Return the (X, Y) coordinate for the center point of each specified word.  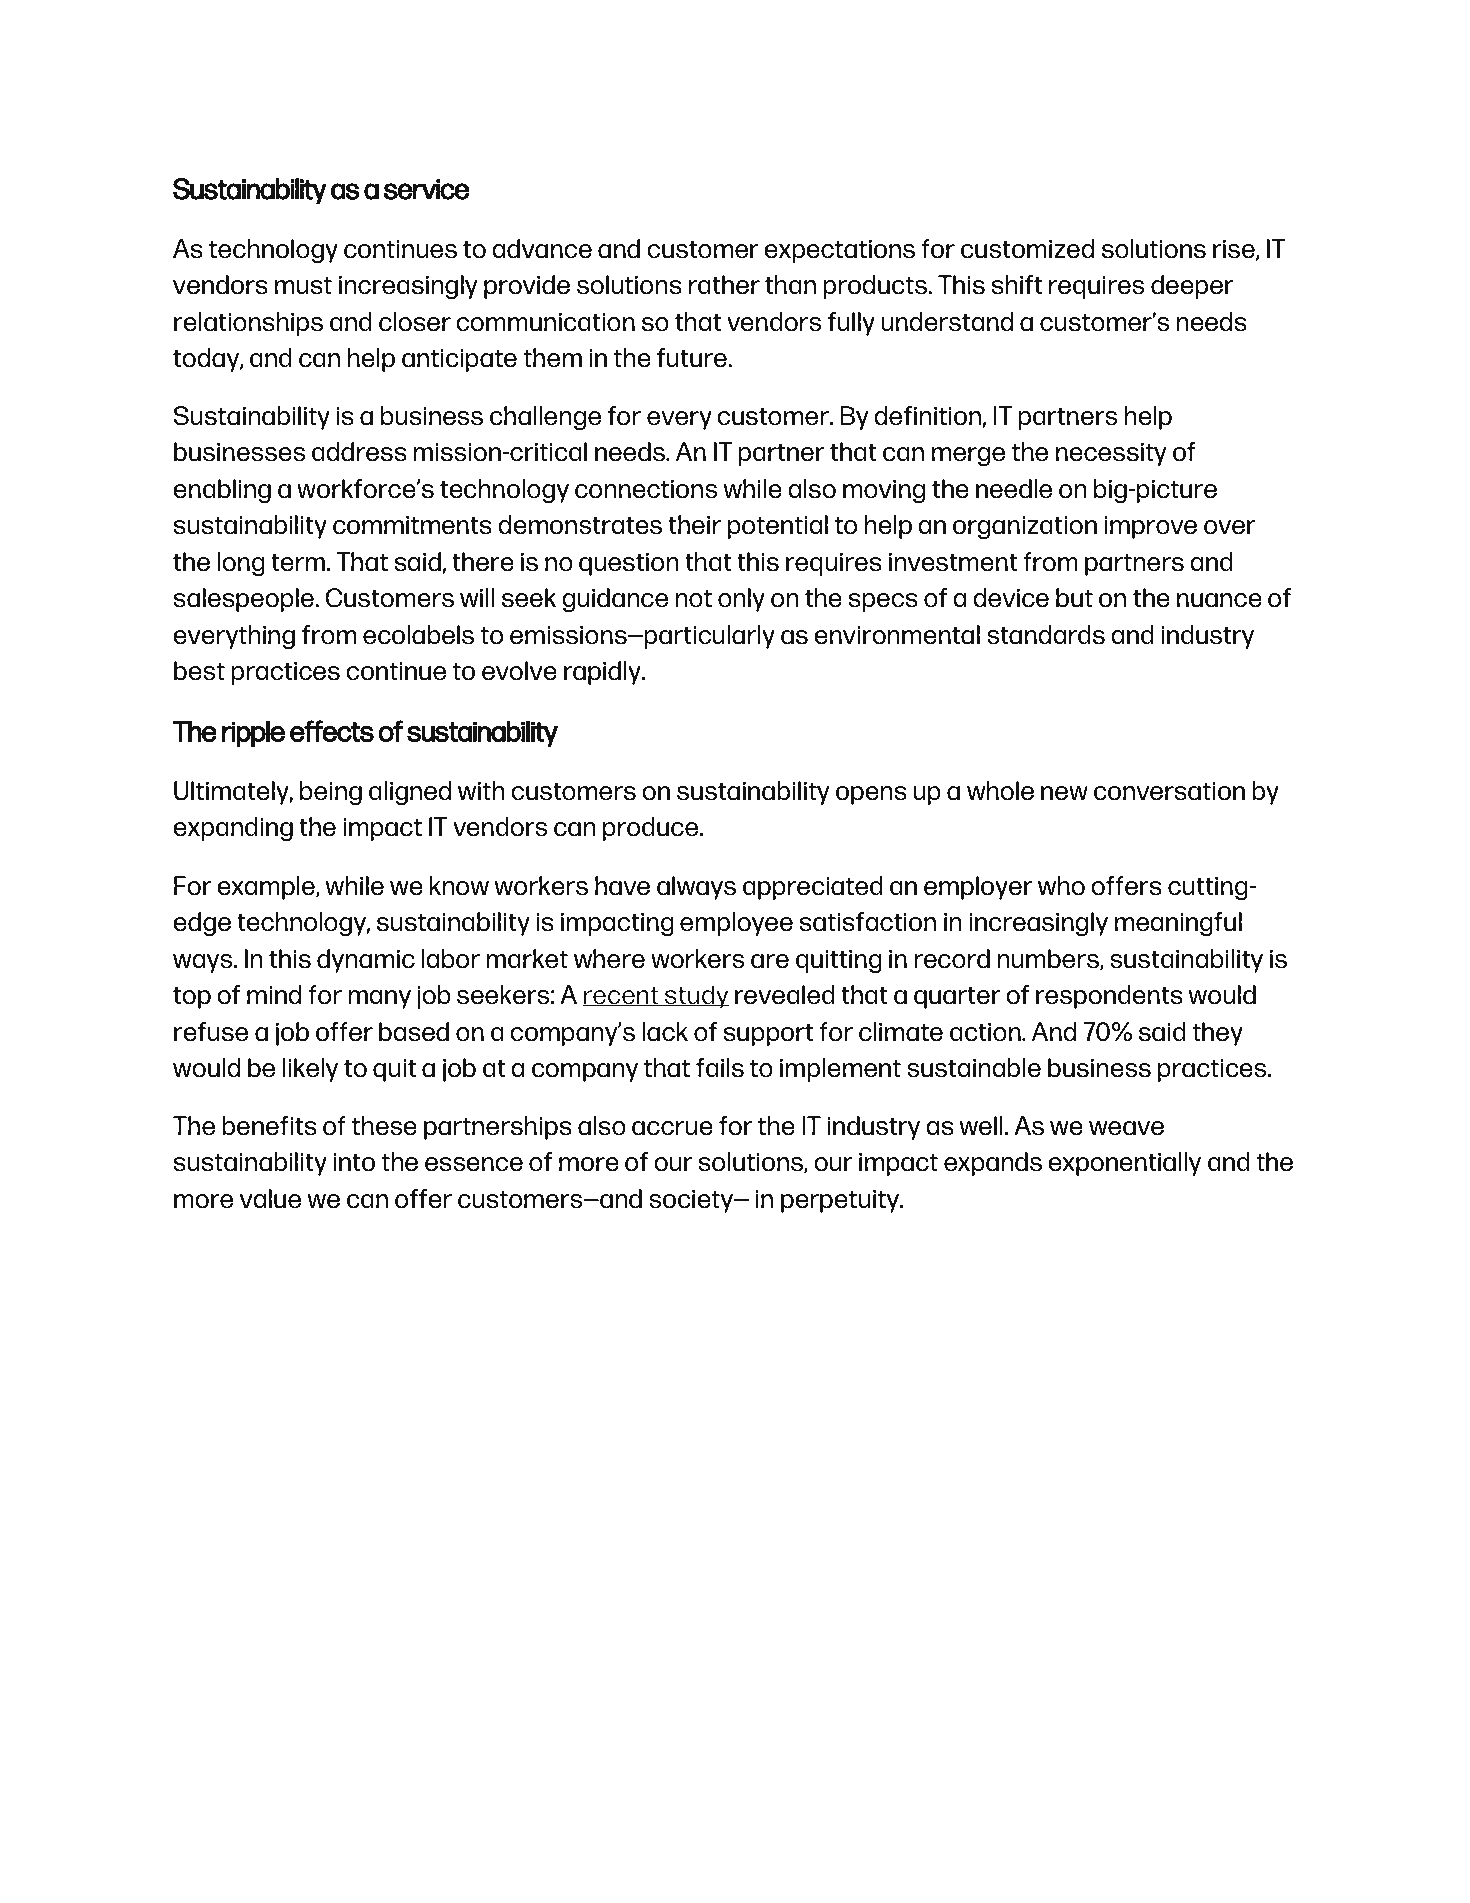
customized (1027, 249)
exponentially (1124, 1164)
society (692, 1201)
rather (724, 285)
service (427, 189)
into (354, 1162)
